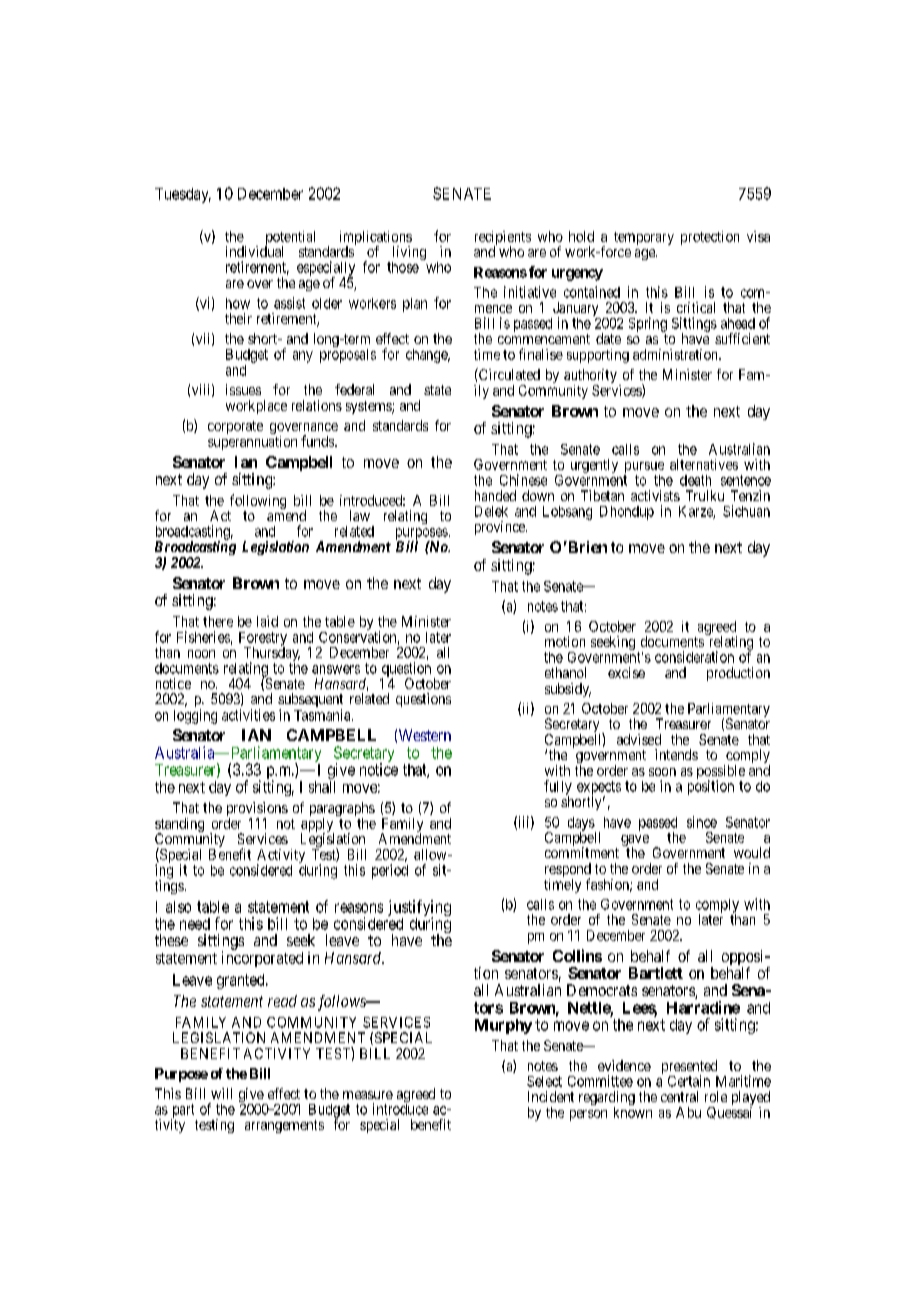 Image resolution: width=924 pixels, height=1308 pixels. Describe the element at coordinates (254, 250) in the document. I see `individual` at that location.
